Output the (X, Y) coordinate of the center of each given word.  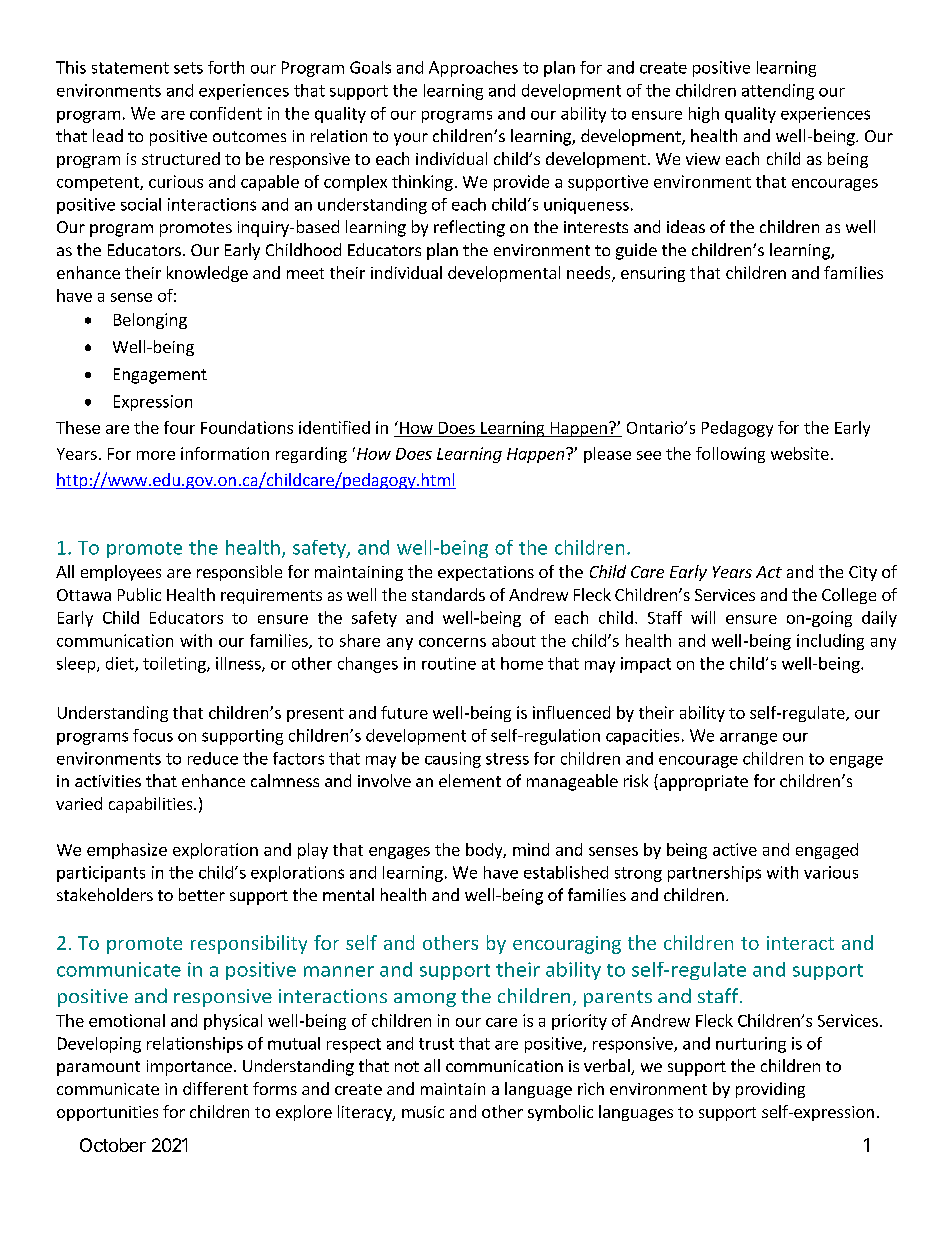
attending (778, 92)
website (800, 453)
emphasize (127, 851)
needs (590, 274)
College (849, 596)
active (735, 849)
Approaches (473, 69)
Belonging (150, 321)
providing (770, 1090)
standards (448, 594)
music (423, 1112)
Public (139, 594)
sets (188, 68)
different (215, 1088)
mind (531, 849)
